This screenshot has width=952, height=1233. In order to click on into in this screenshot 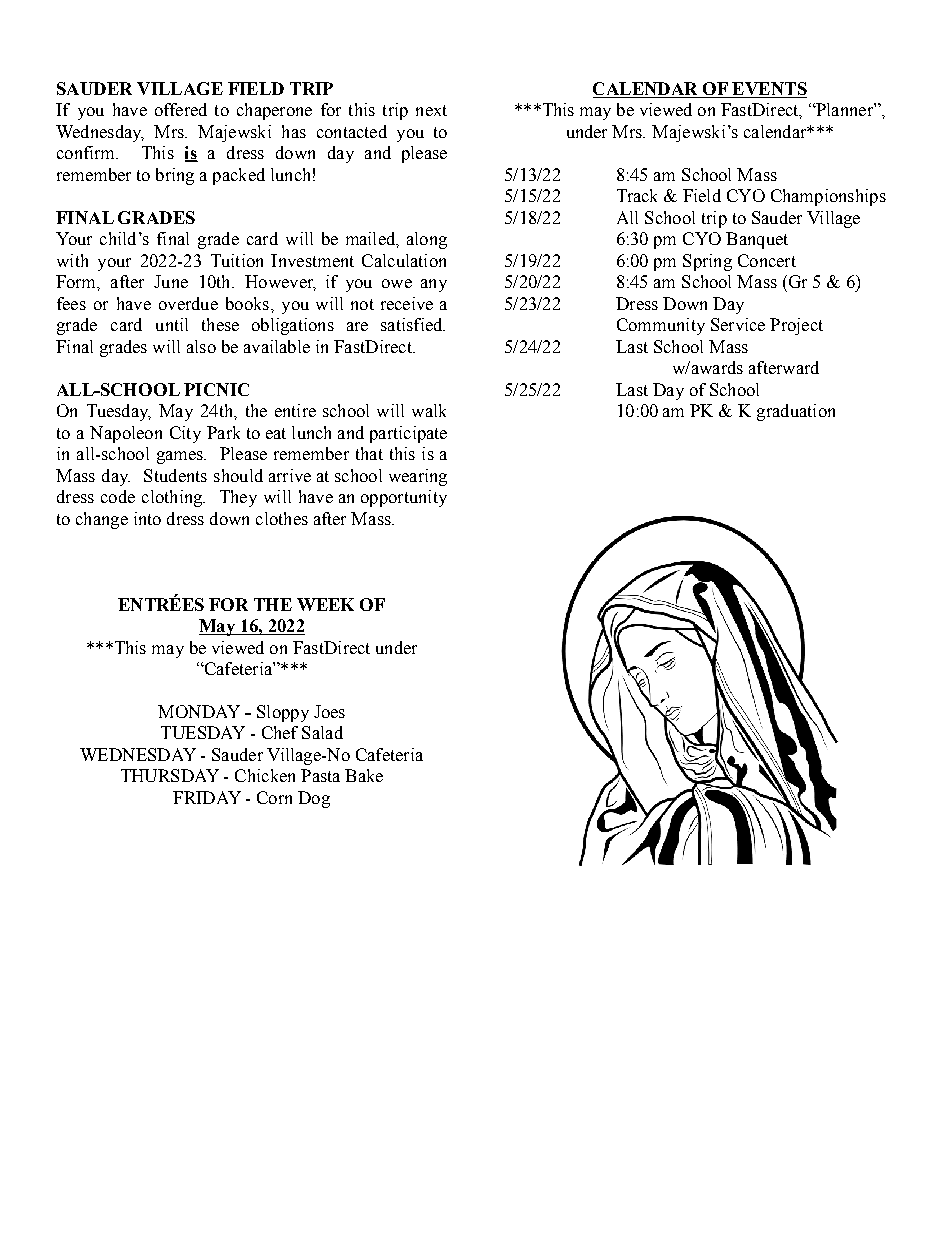, I will do `click(147, 518)`.
